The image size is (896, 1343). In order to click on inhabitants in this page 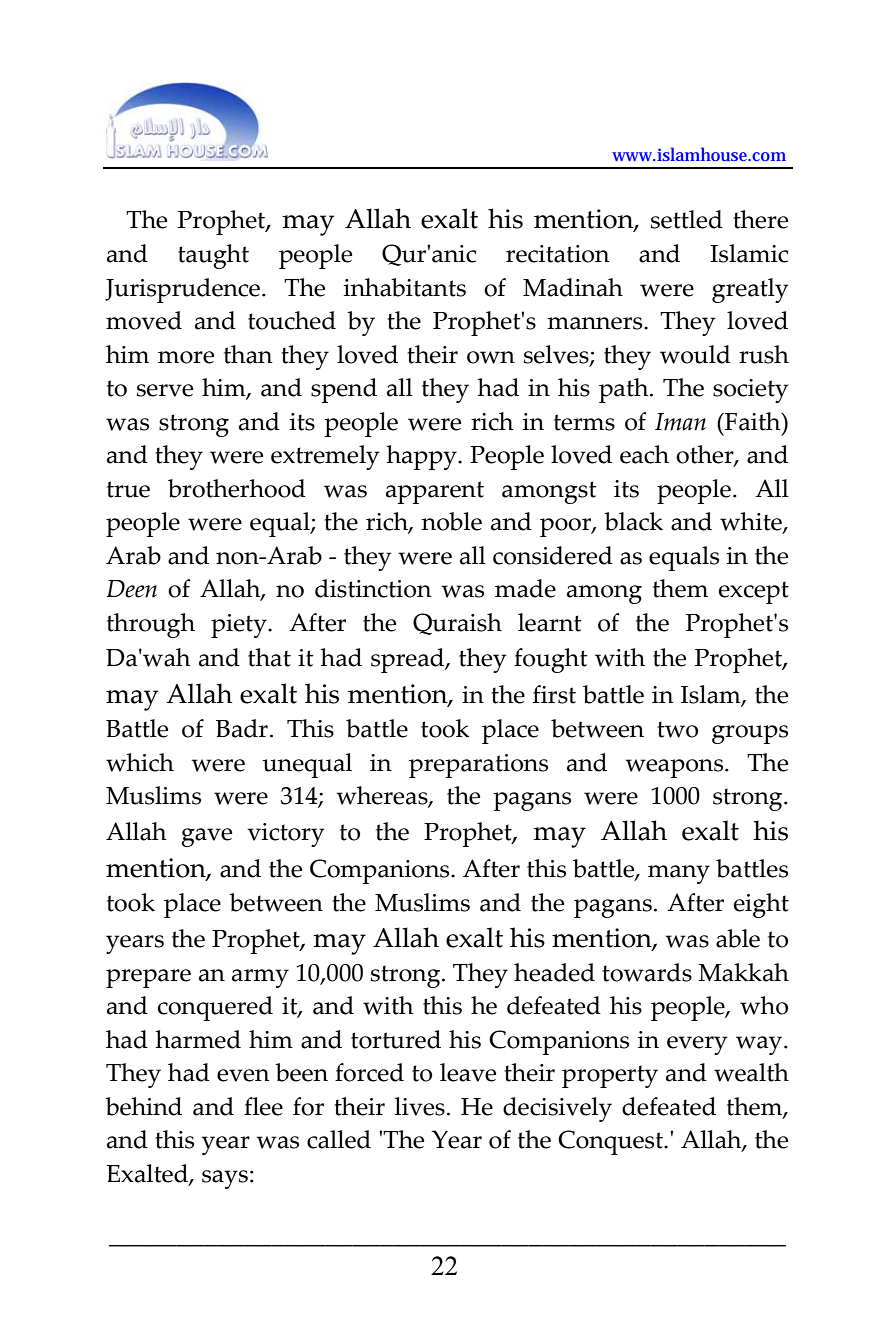, I will do `click(404, 287)`.
